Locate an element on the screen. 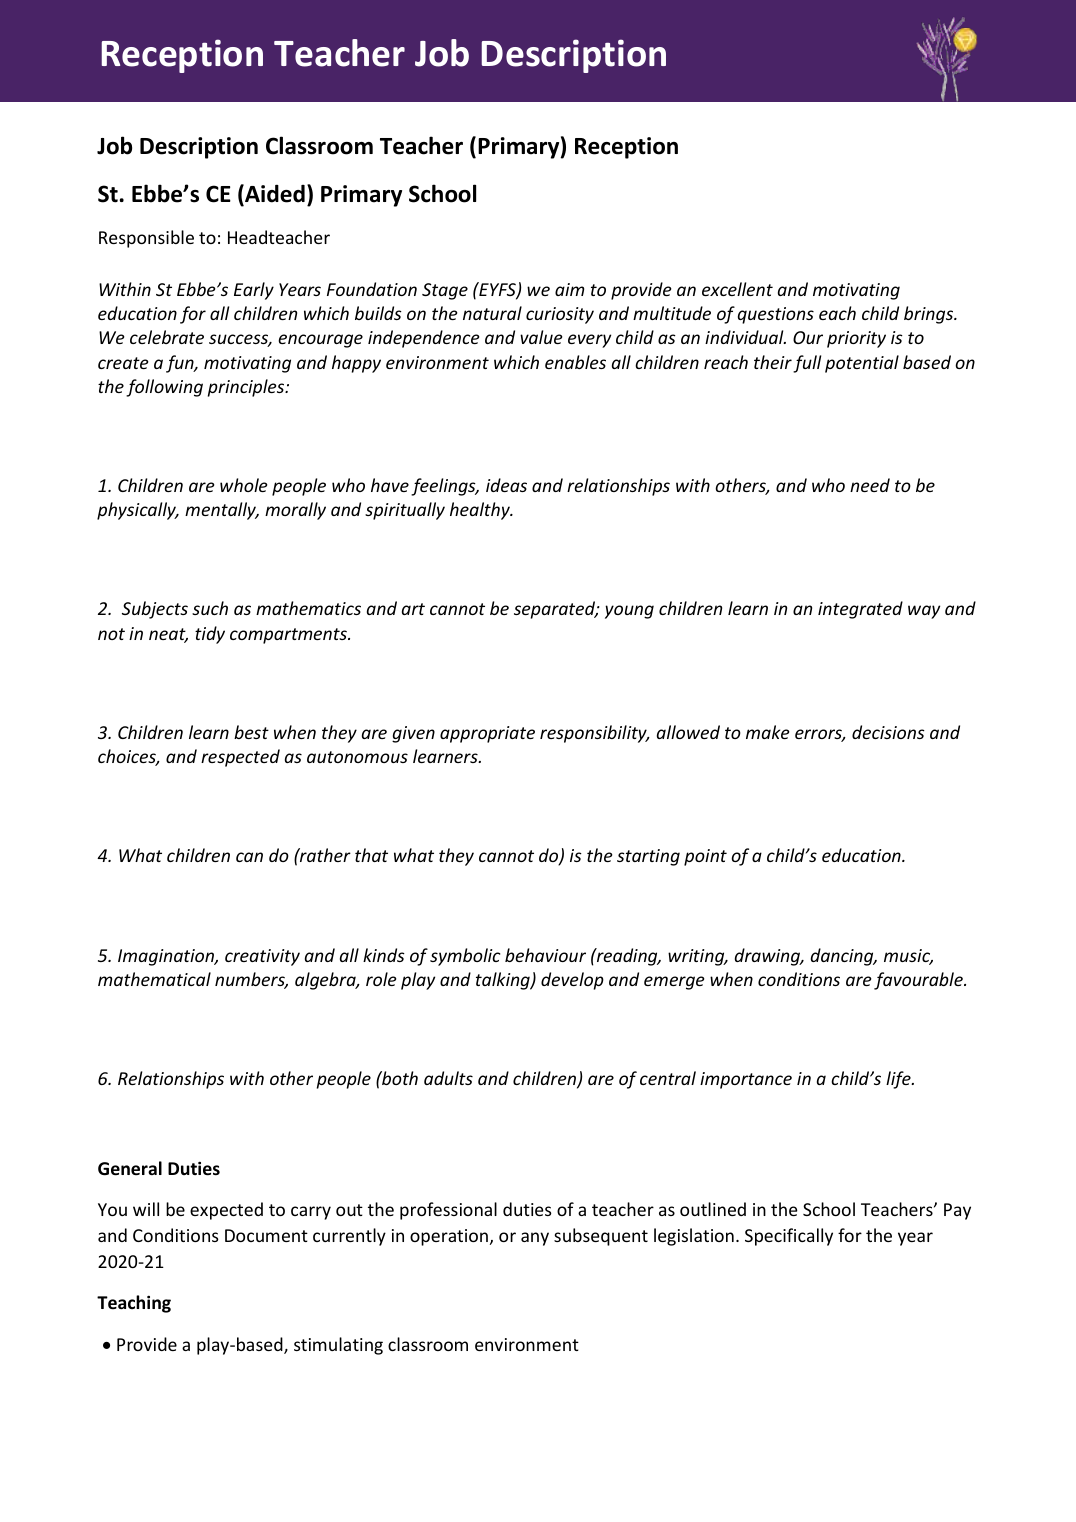  any is located at coordinates (535, 1239).
